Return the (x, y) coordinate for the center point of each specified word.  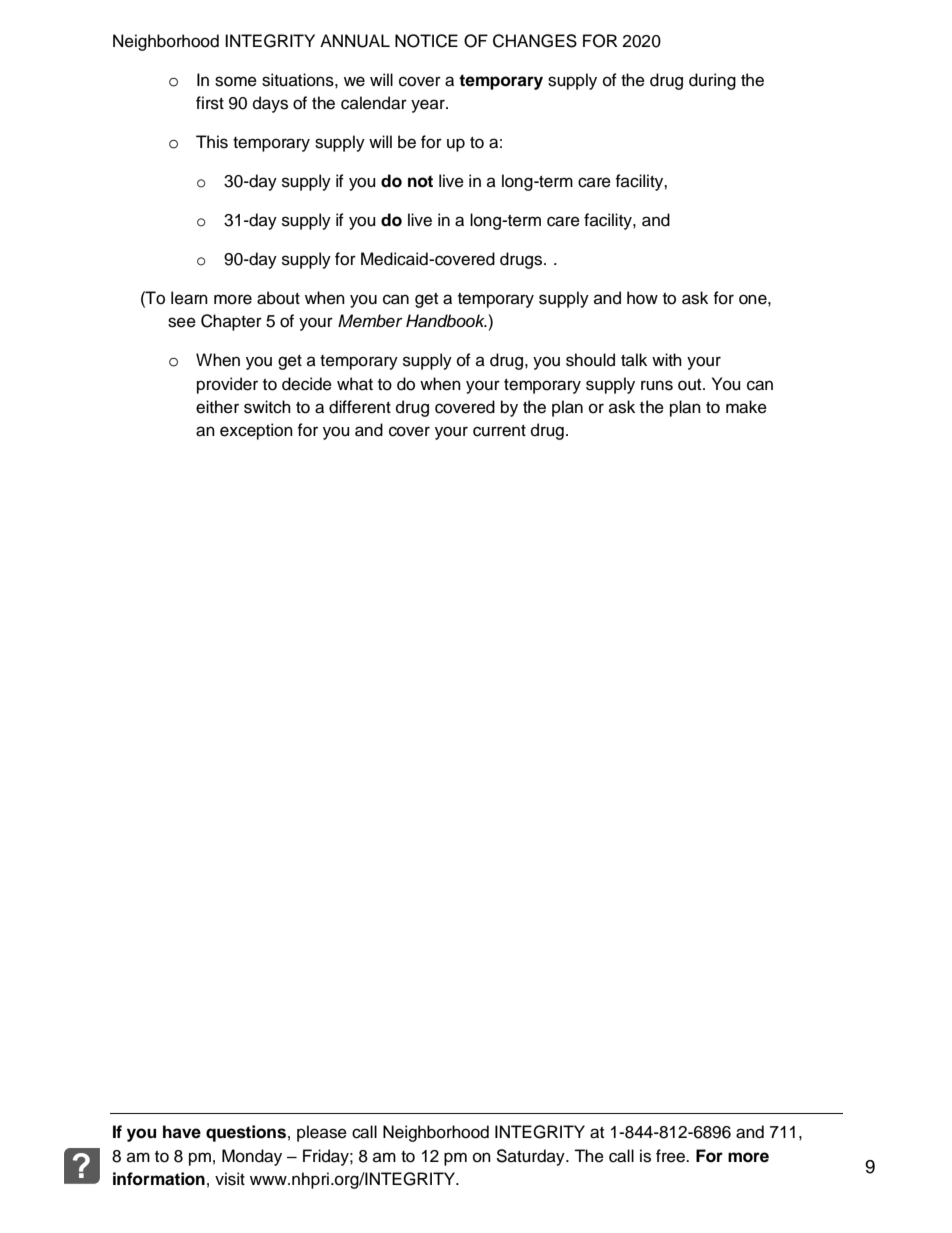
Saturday (531, 1157)
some (236, 81)
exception (256, 431)
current (499, 431)
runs (657, 385)
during (712, 81)
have (182, 1132)
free (672, 1156)
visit (230, 1179)
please (322, 1133)
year (429, 106)
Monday (252, 1157)
